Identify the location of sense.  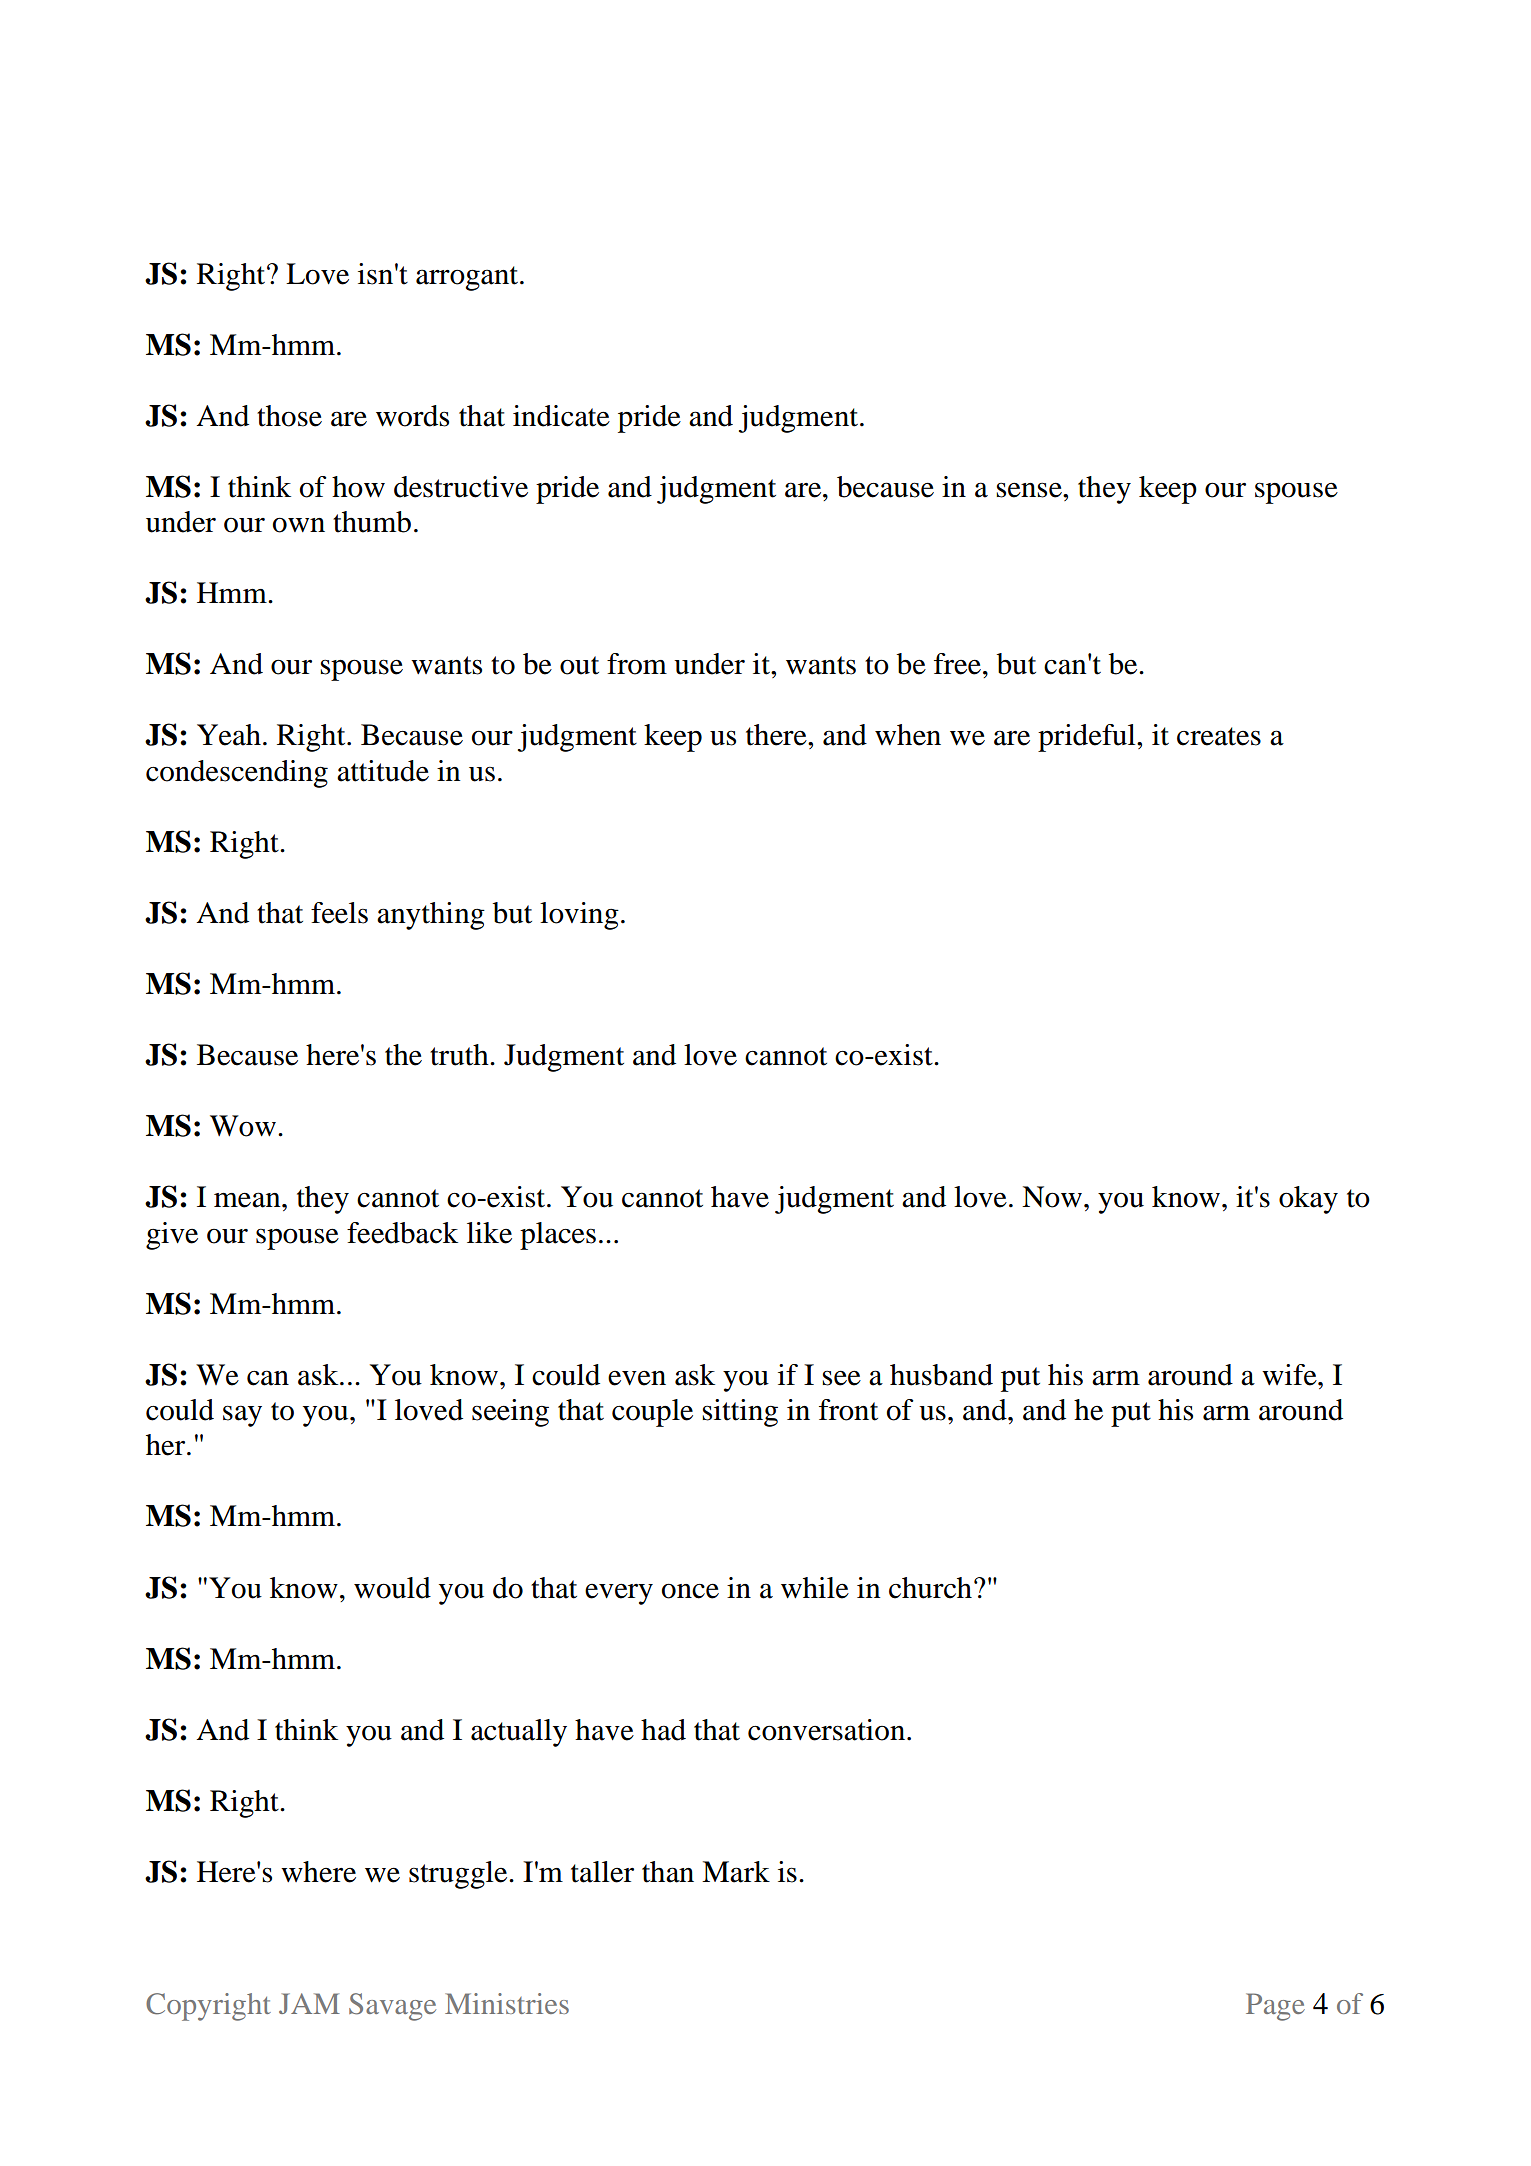
(1030, 490).
